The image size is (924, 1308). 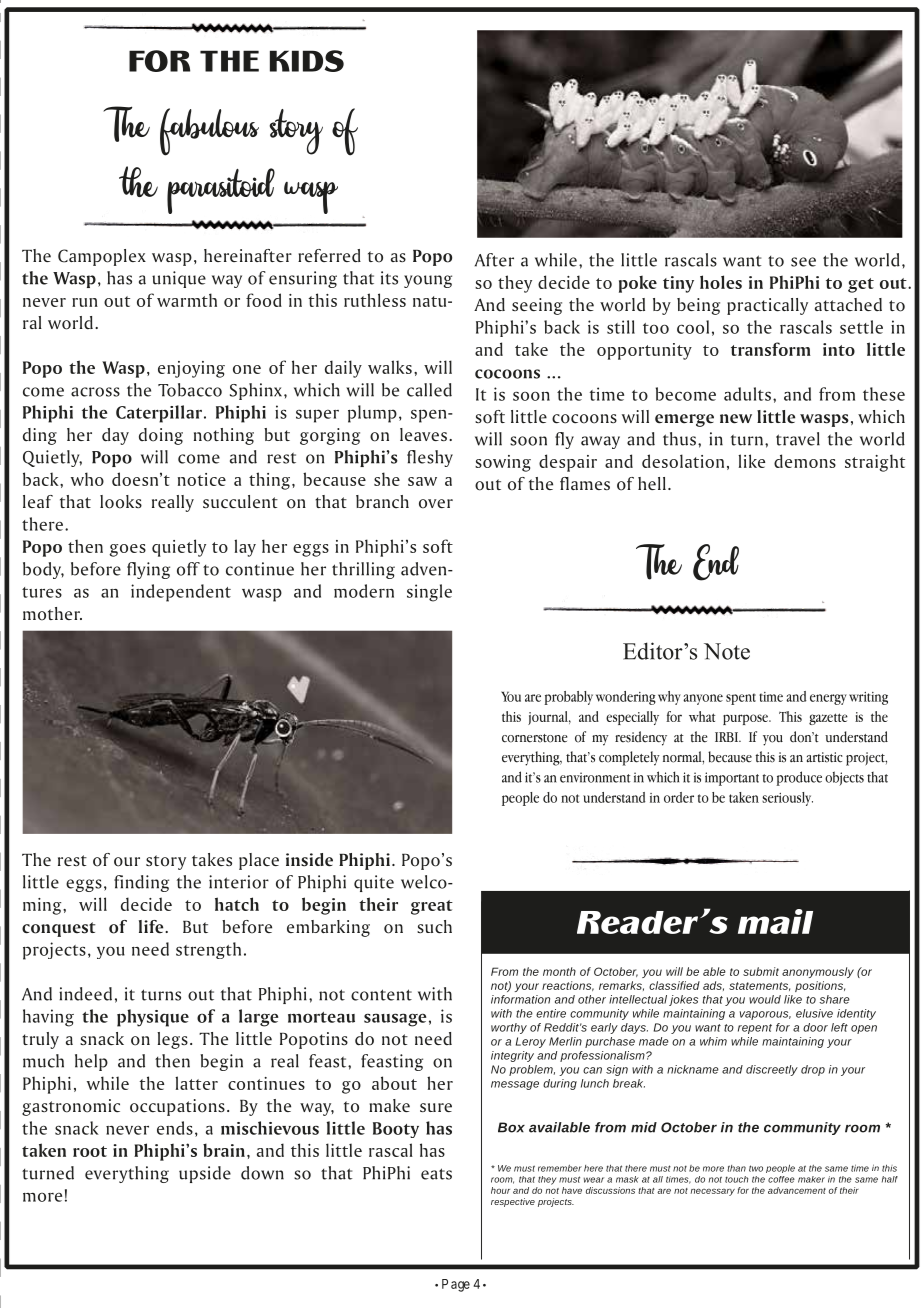 I want to click on upside, so click(x=205, y=1174).
